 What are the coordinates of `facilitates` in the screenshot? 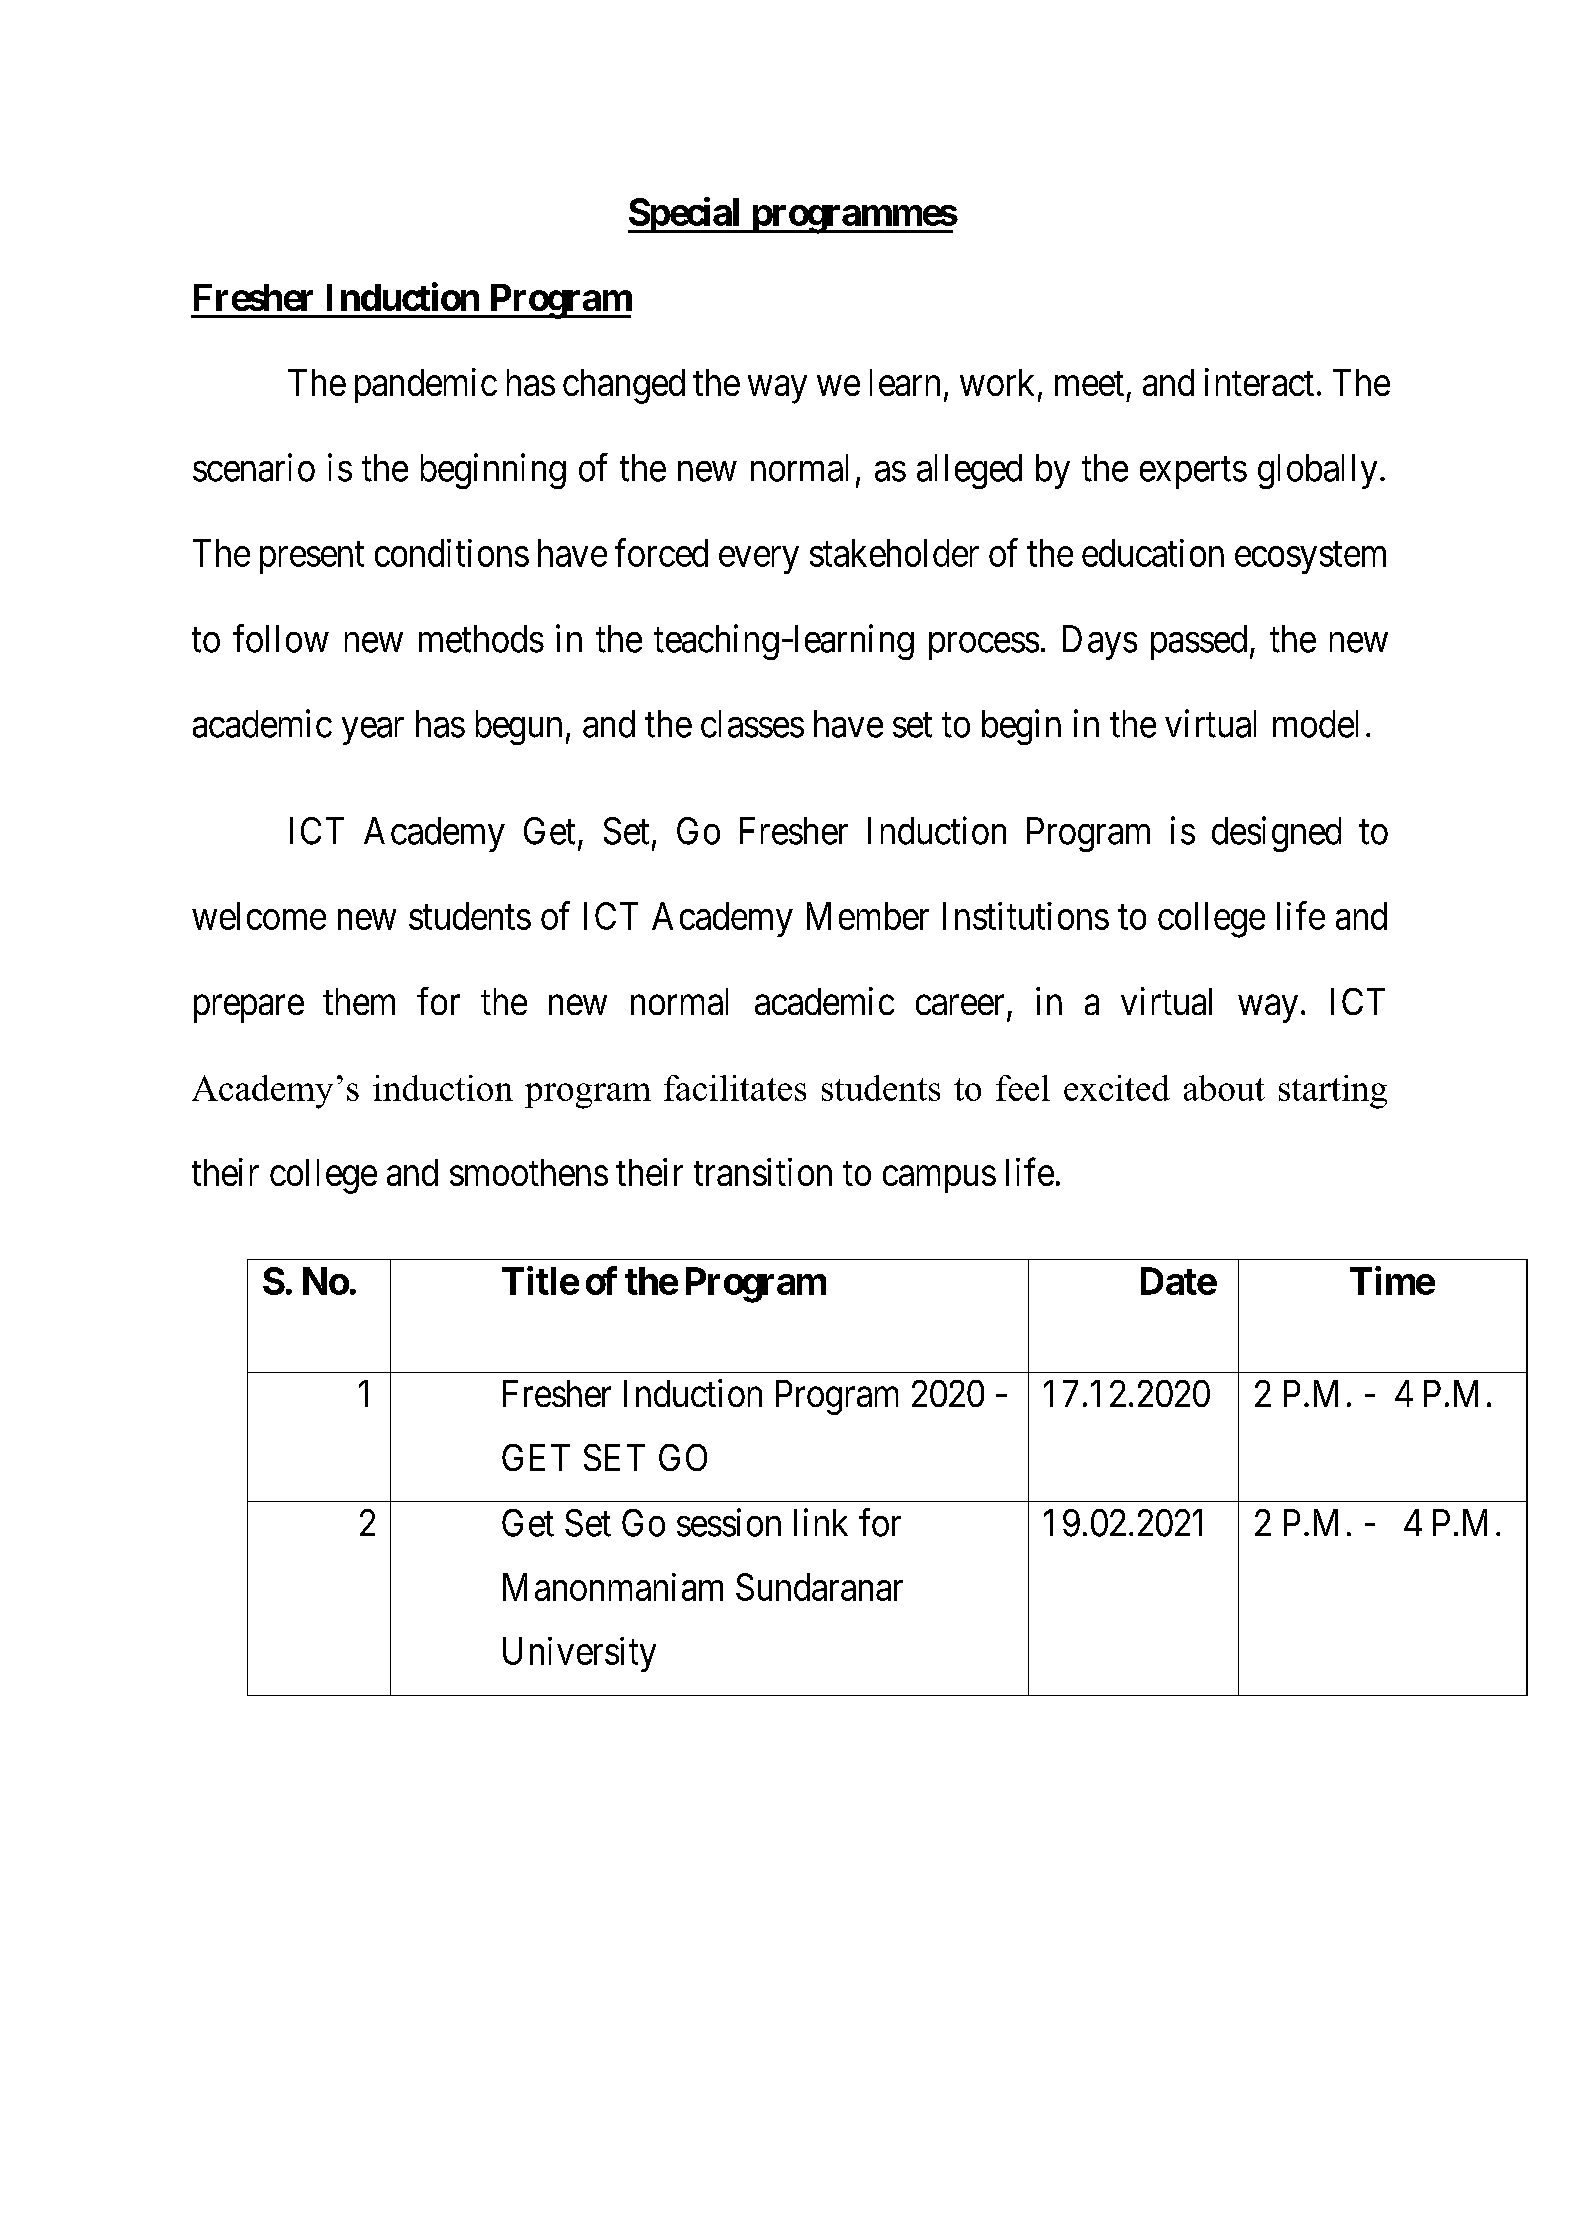 It's located at (735, 1088).
